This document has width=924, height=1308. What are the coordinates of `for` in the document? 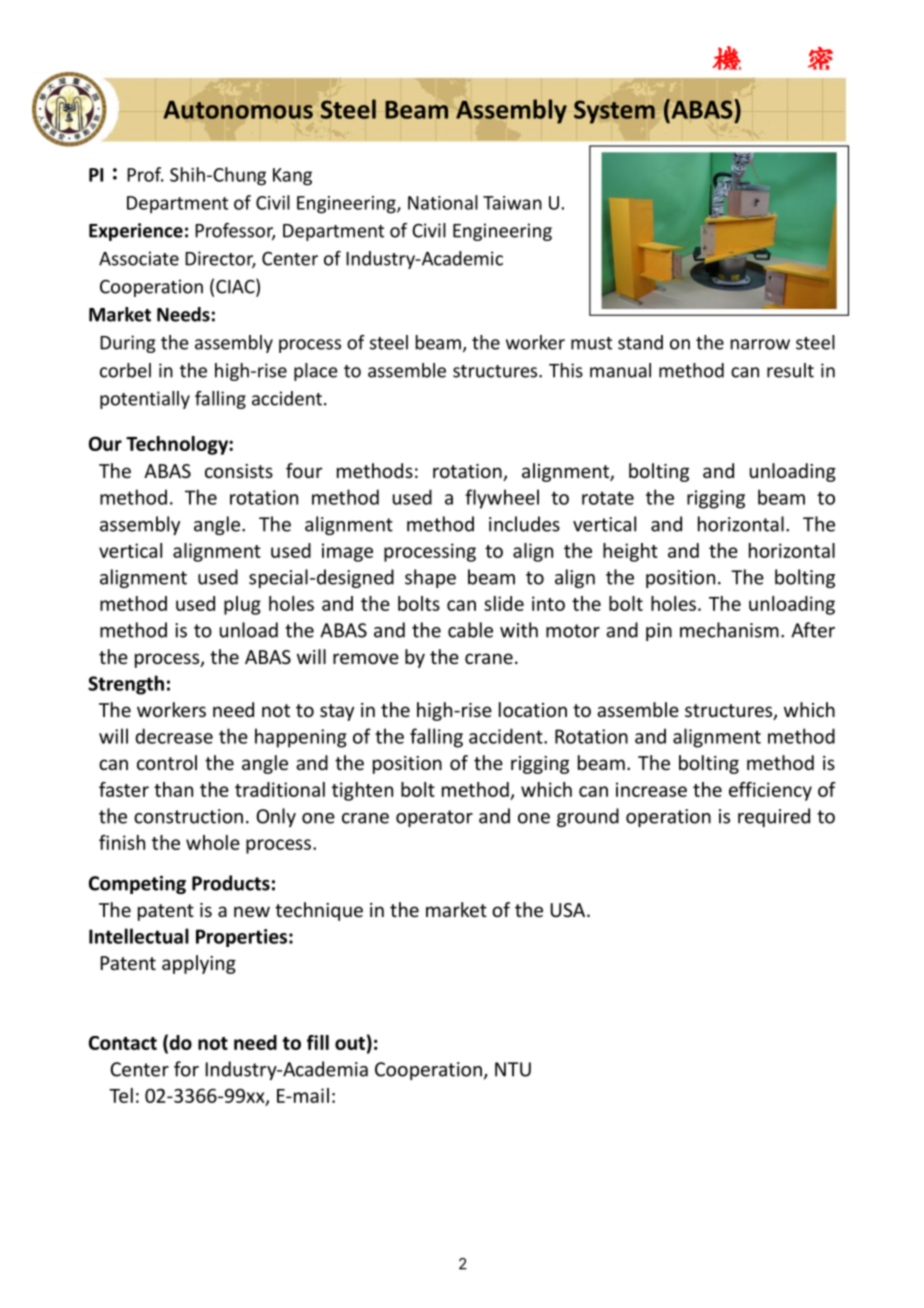 It's located at (186, 1069).
